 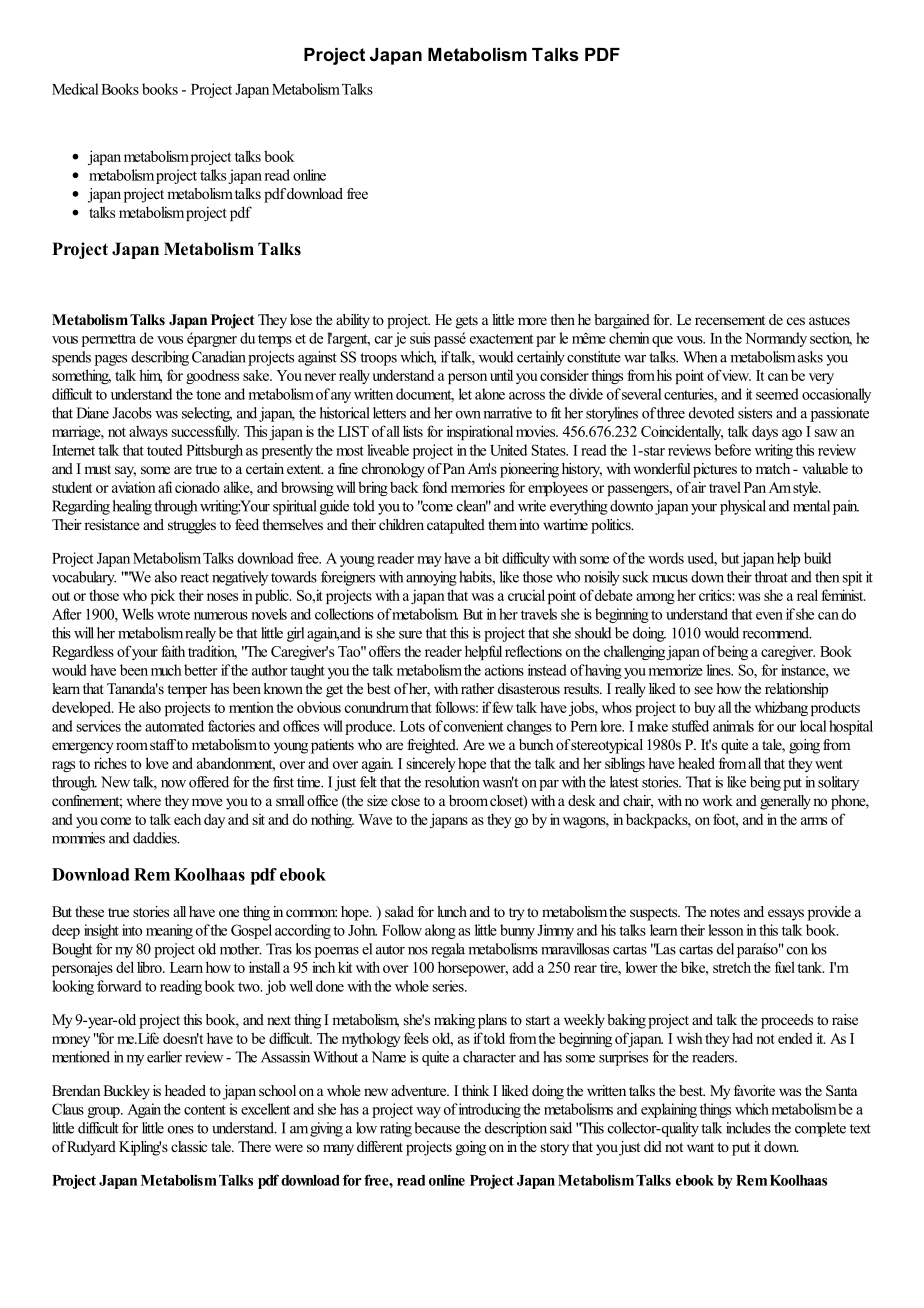 I want to click on essays, so click(x=786, y=915).
